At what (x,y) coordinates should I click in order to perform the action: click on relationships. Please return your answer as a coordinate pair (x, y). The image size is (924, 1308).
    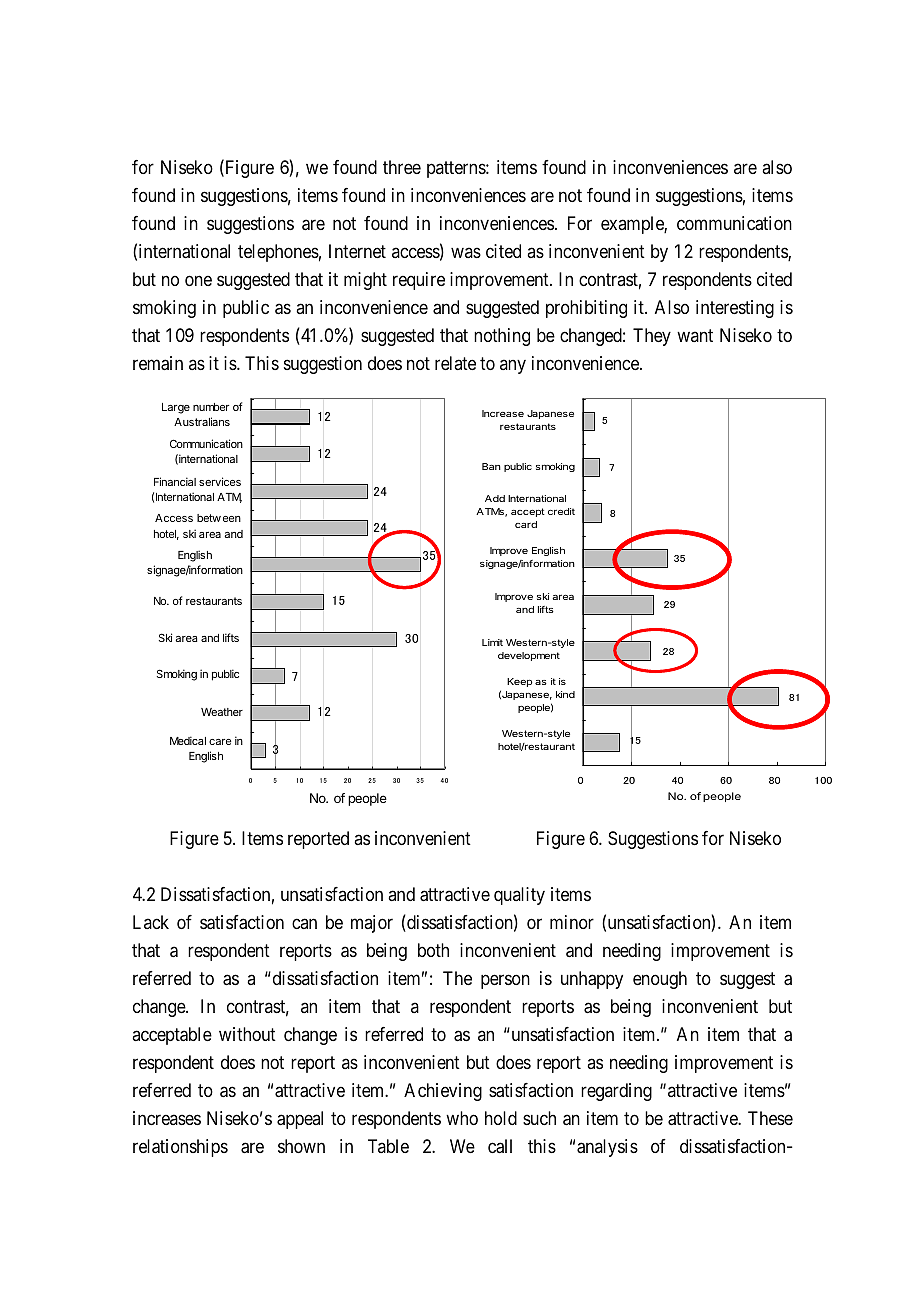
    Looking at the image, I should click on (180, 1148).
